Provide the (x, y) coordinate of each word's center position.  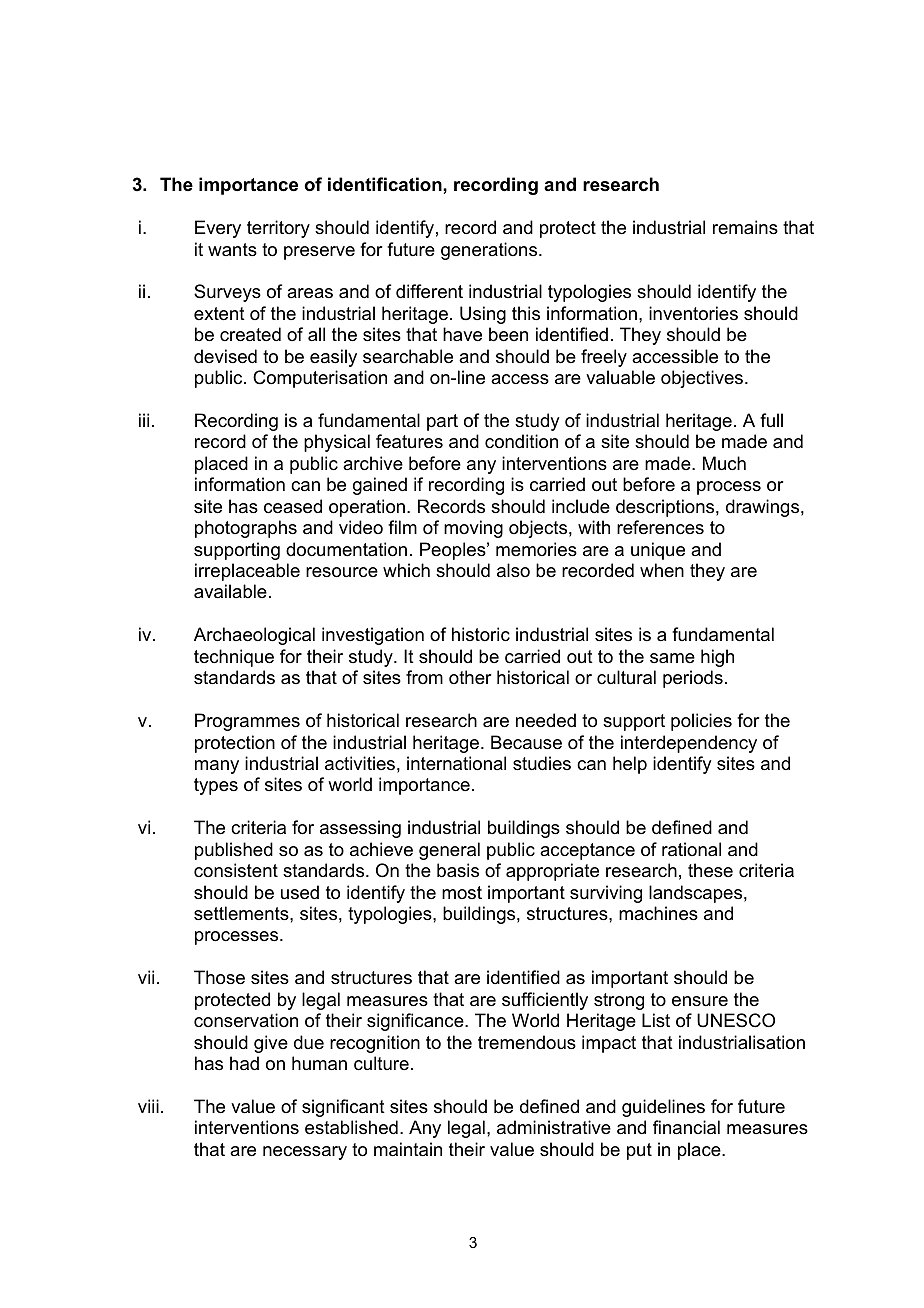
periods (693, 679)
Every (218, 229)
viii (148, 1106)
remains (745, 227)
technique (234, 658)
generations (490, 251)
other (470, 677)
